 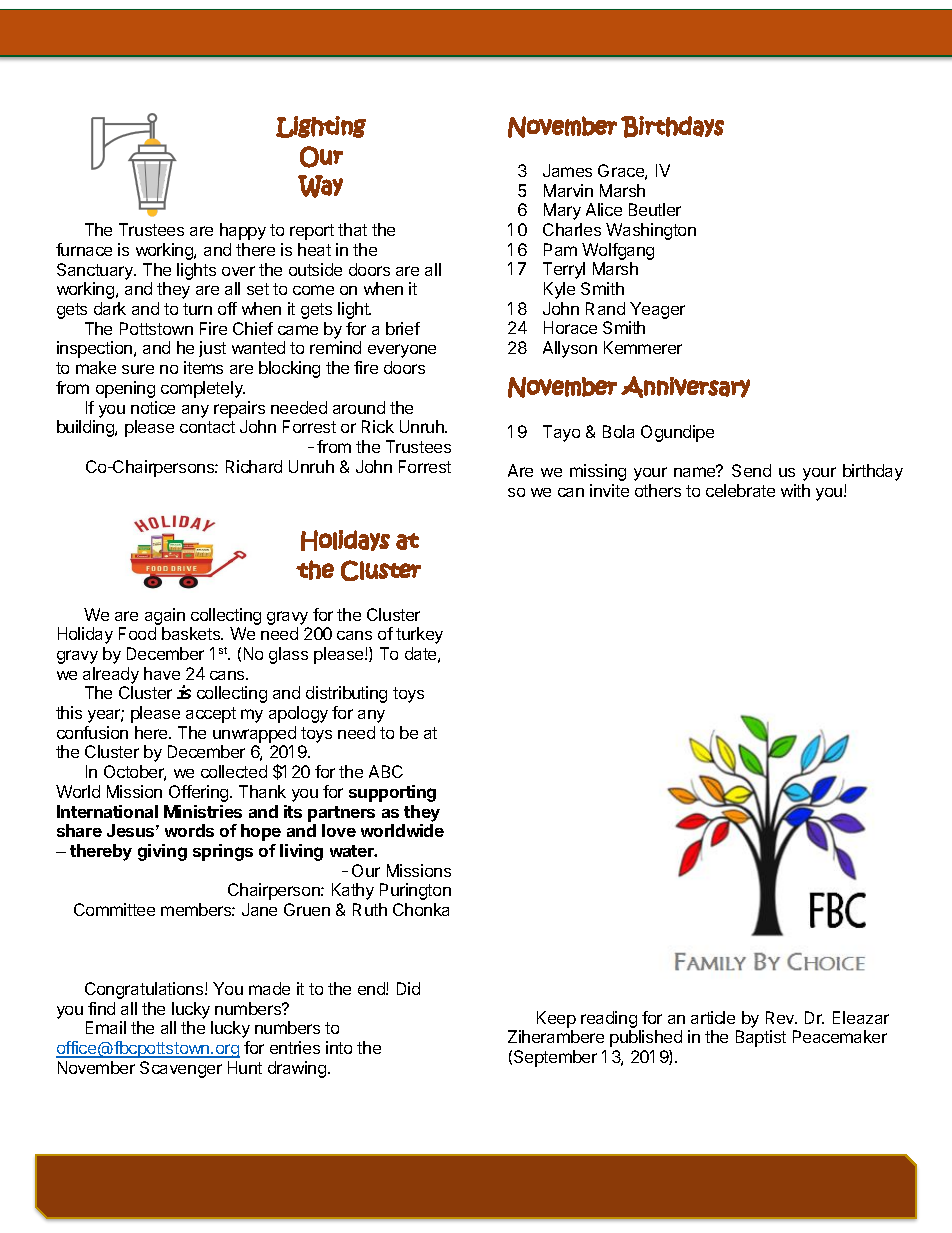 What do you see at coordinates (751, 470) in the page?
I see `Send` at bounding box center [751, 470].
